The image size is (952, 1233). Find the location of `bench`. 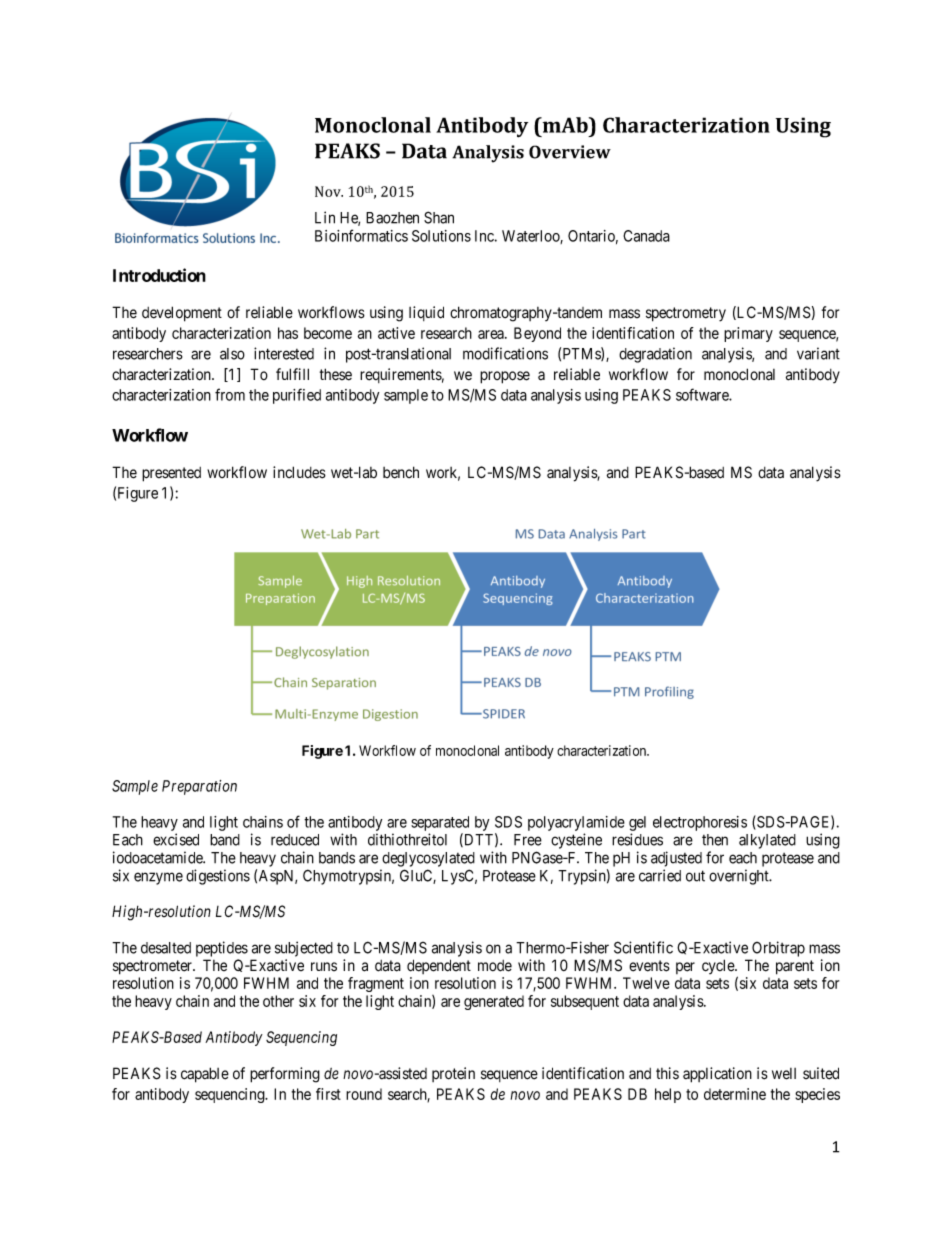

bench is located at coordinates (401, 472).
